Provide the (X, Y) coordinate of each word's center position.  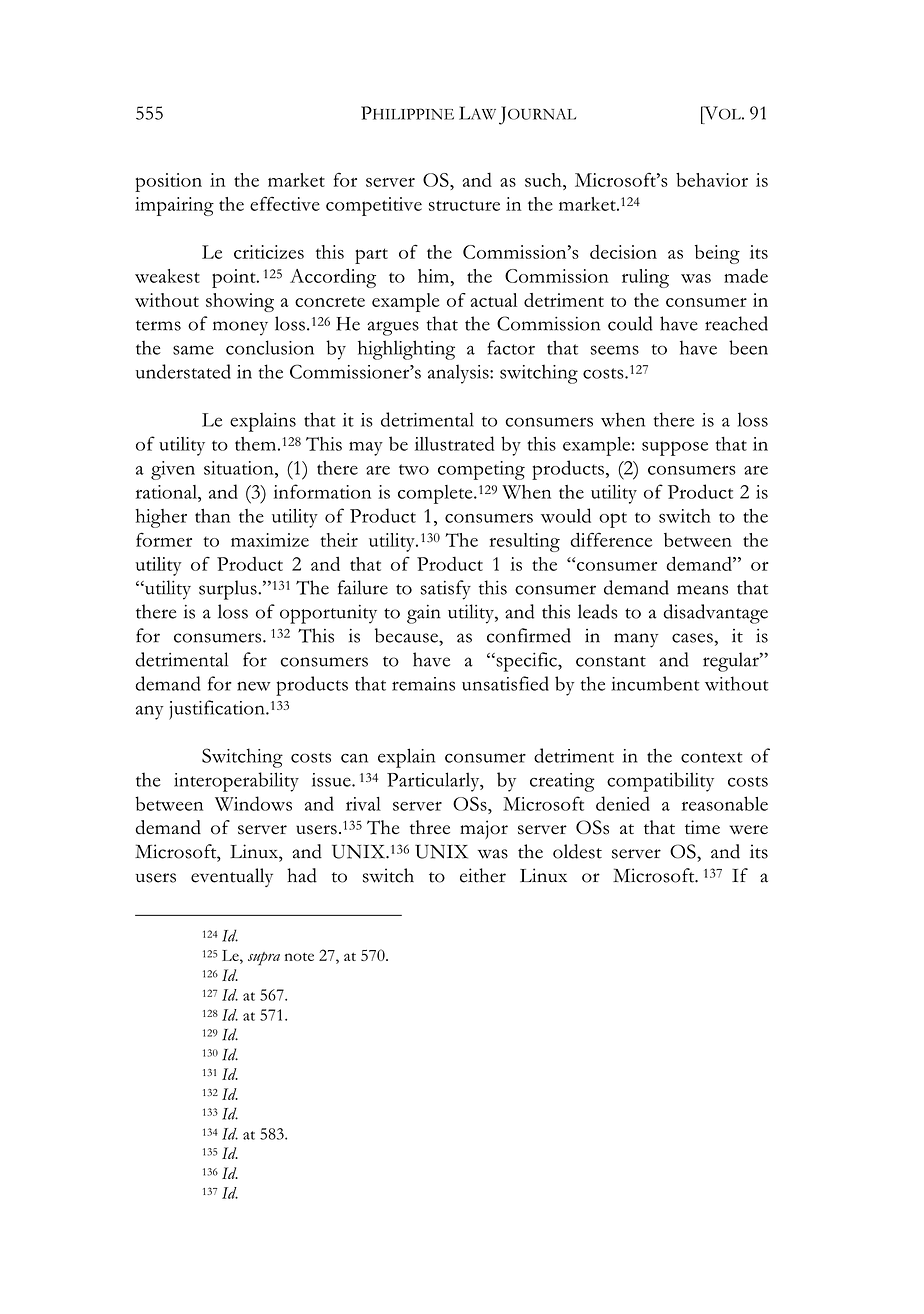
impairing (174, 206)
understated (183, 371)
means (702, 590)
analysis (459, 374)
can (354, 758)
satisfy (446, 590)
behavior (712, 179)
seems (615, 350)
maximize (270, 540)
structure (464, 205)
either (483, 875)
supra (264, 958)
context (712, 757)
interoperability (236, 782)
